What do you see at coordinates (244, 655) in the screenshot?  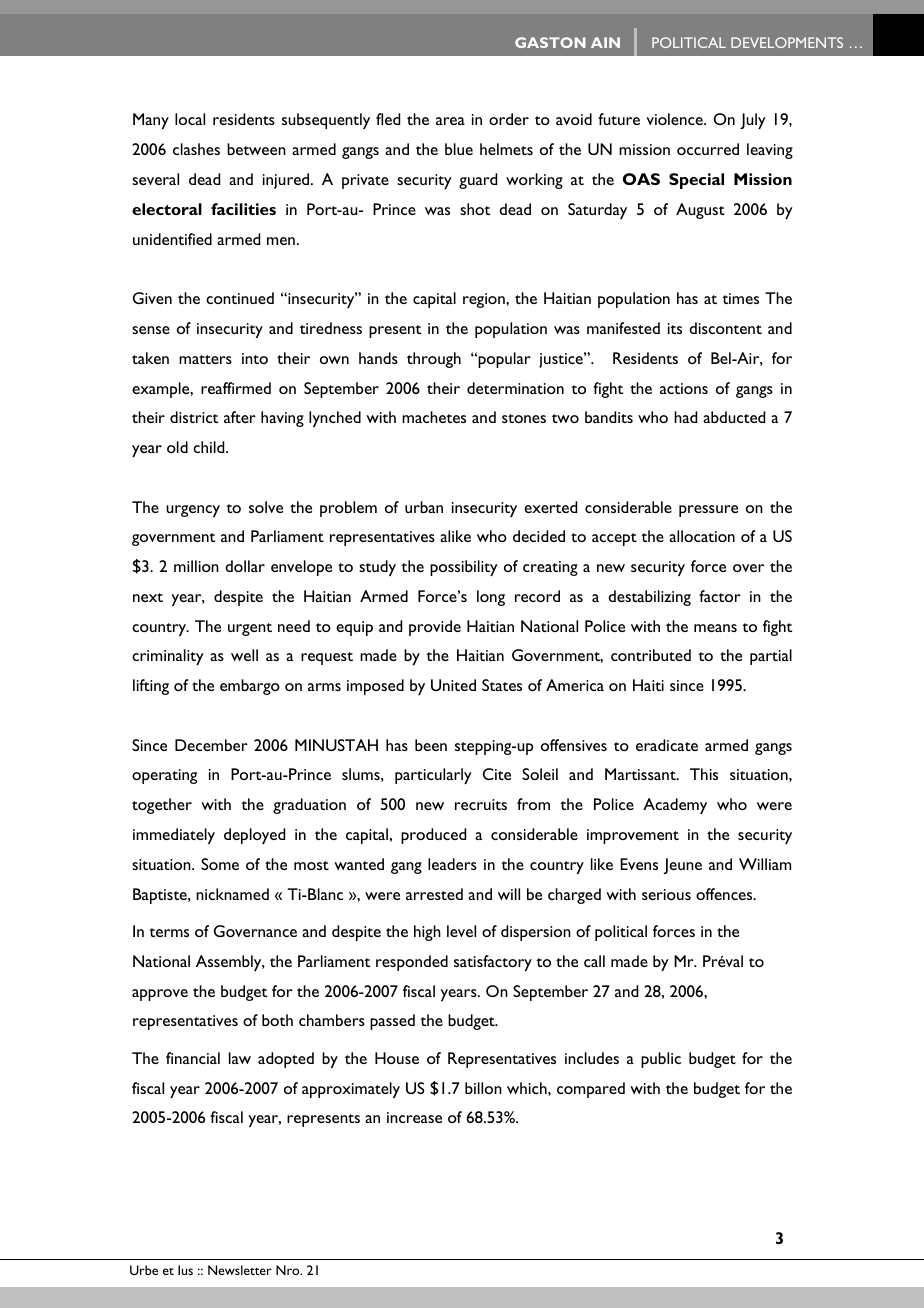 I see `well` at bounding box center [244, 655].
